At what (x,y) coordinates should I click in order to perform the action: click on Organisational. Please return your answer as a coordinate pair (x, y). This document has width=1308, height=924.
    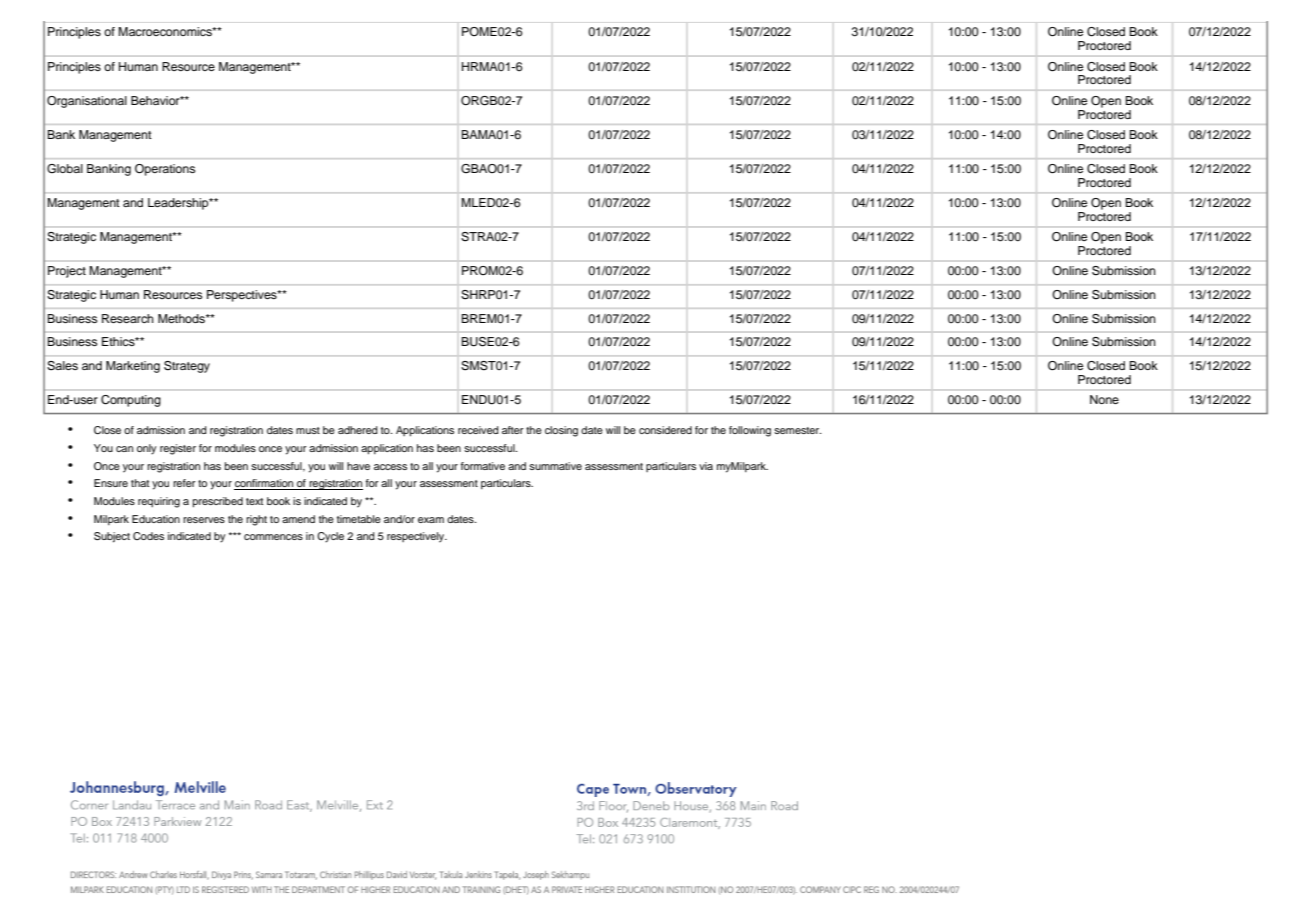
    Looking at the image, I should click on (87, 102).
